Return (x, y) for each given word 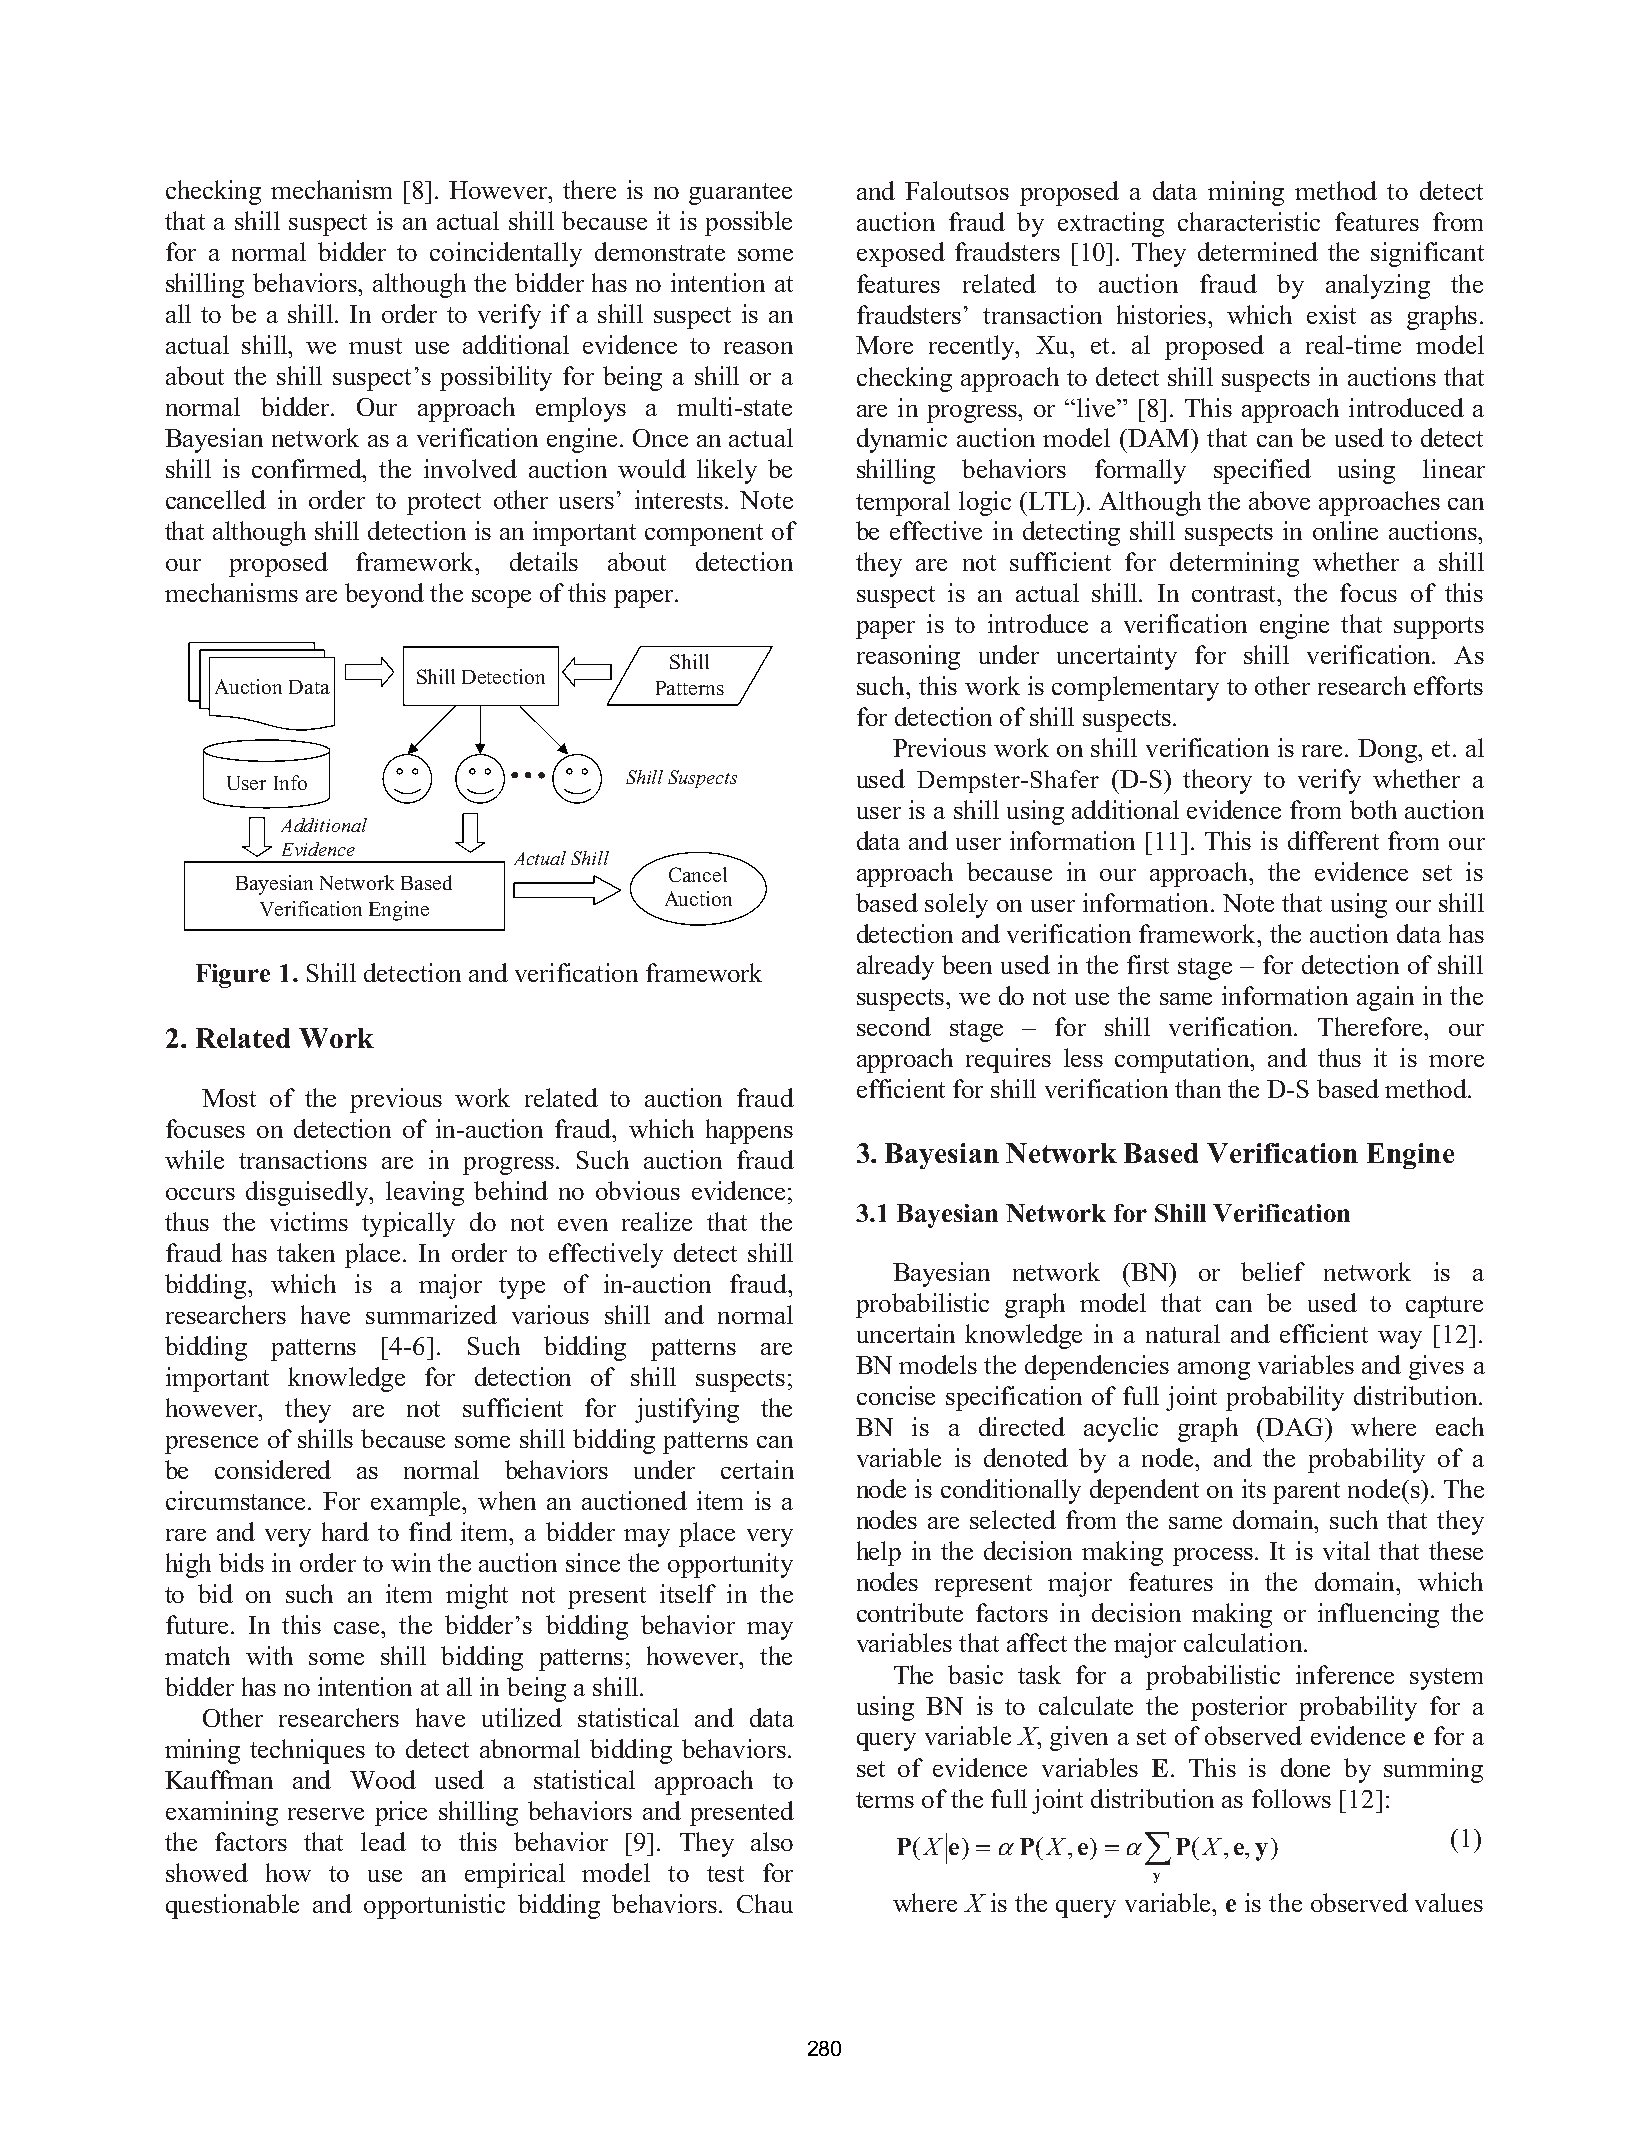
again (1385, 998)
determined (1258, 251)
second (894, 1026)
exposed (901, 254)
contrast (1235, 594)
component (704, 535)
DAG (1294, 1427)
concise (896, 1395)
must (375, 346)
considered (273, 1469)
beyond (384, 595)
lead (383, 1841)
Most (229, 1098)
